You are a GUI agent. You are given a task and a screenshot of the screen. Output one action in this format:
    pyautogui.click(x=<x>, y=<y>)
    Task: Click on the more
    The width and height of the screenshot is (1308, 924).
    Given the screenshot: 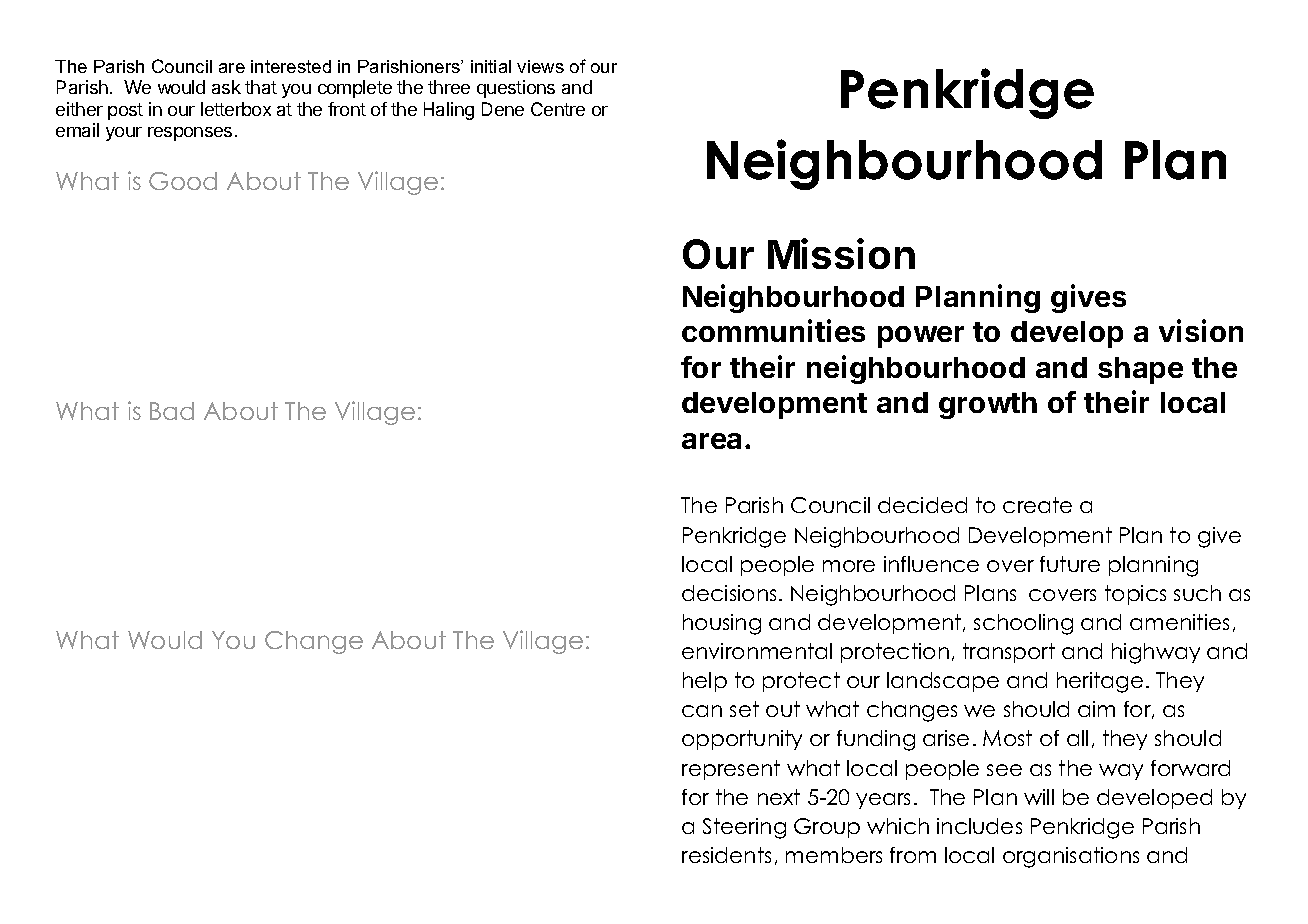 What is the action you would take?
    pyautogui.click(x=849, y=566)
